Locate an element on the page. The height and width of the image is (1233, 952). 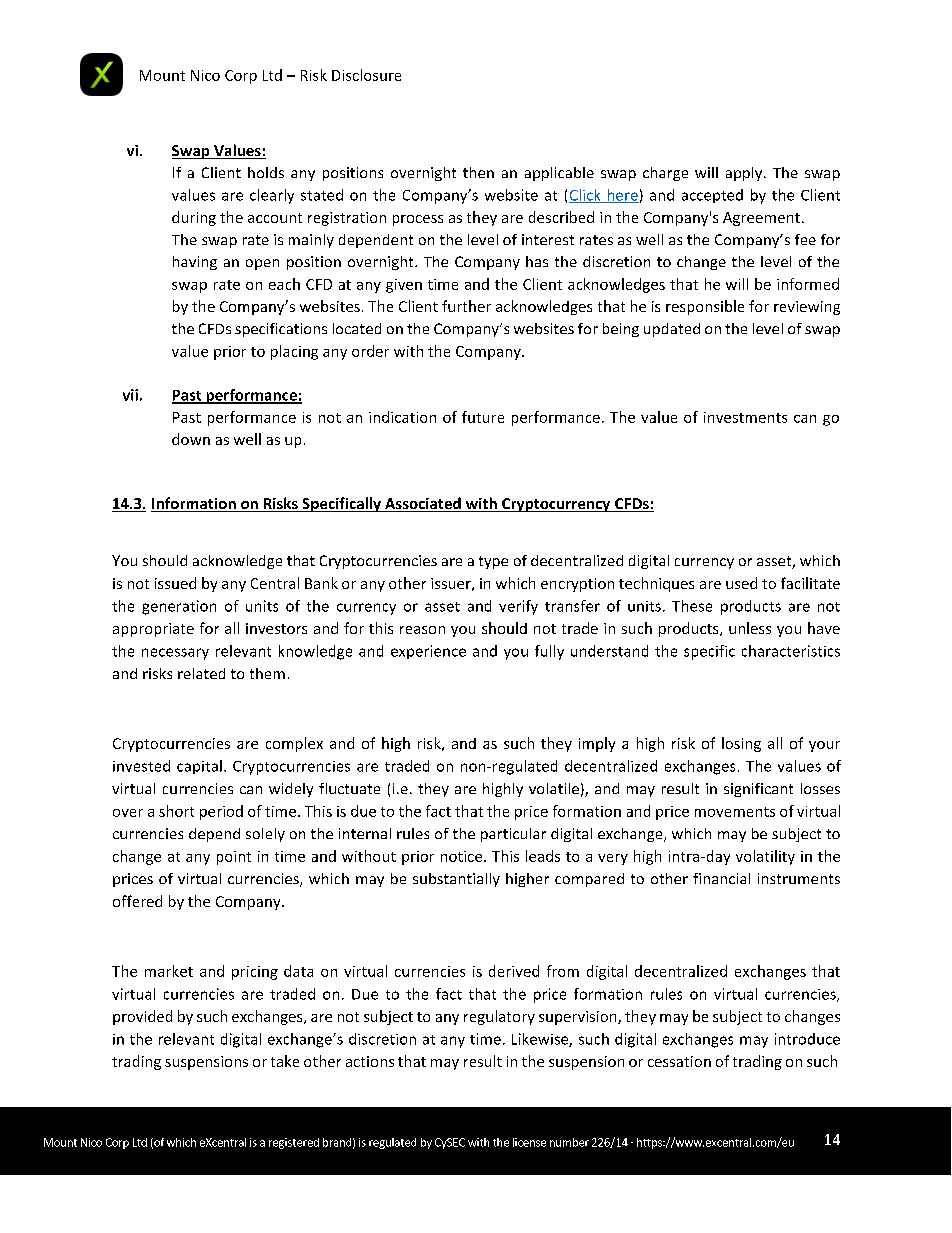
point is located at coordinates (234, 858).
